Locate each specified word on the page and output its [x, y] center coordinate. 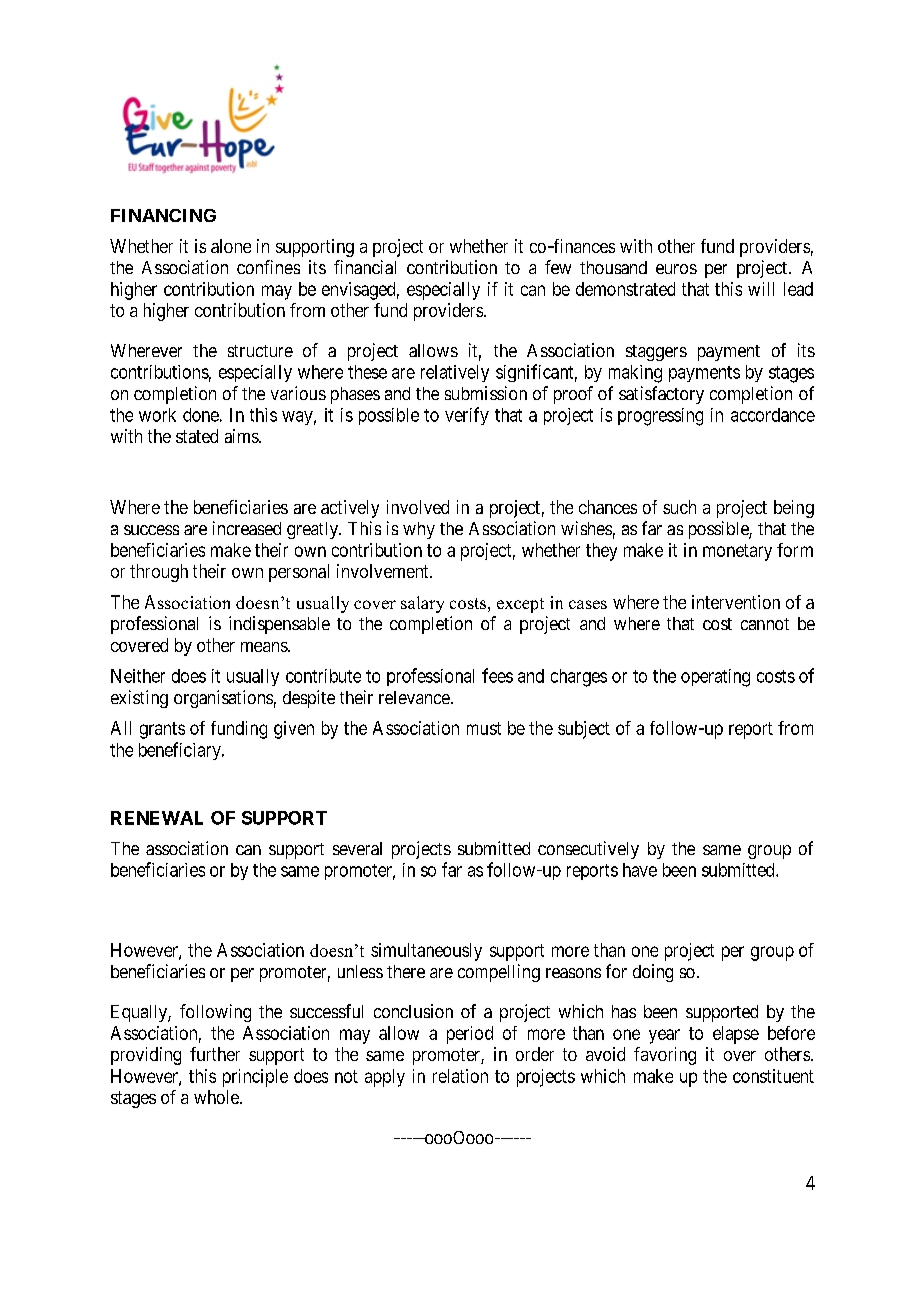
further [215, 1054]
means [265, 647]
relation [460, 1076]
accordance [773, 415]
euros [676, 269]
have [640, 870]
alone [231, 246]
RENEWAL [157, 818]
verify [467, 416]
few [558, 267]
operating [715, 678]
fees [497, 675]
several [357, 848]
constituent [773, 1076]
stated [197, 436]
